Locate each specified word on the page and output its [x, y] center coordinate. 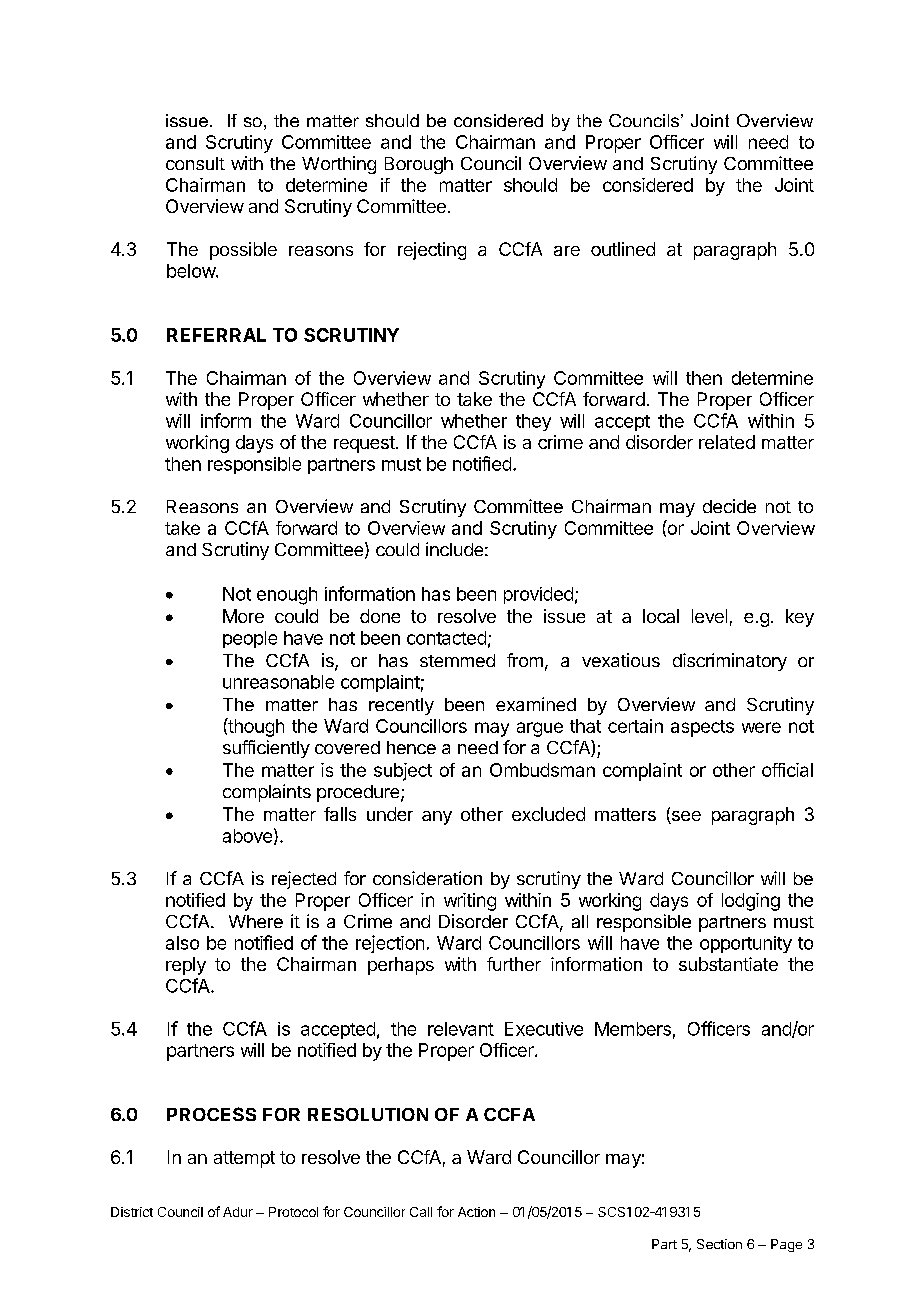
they [533, 422]
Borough [419, 165]
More [243, 616]
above [247, 836]
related [727, 442]
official [787, 770]
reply [186, 966]
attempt [244, 1159]
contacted [446, 638]
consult [195, 163]
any [437, 818]
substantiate [728, 964]
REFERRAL [216, 335]
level [709, 616]
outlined [623, 249]
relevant [461, 1029]
